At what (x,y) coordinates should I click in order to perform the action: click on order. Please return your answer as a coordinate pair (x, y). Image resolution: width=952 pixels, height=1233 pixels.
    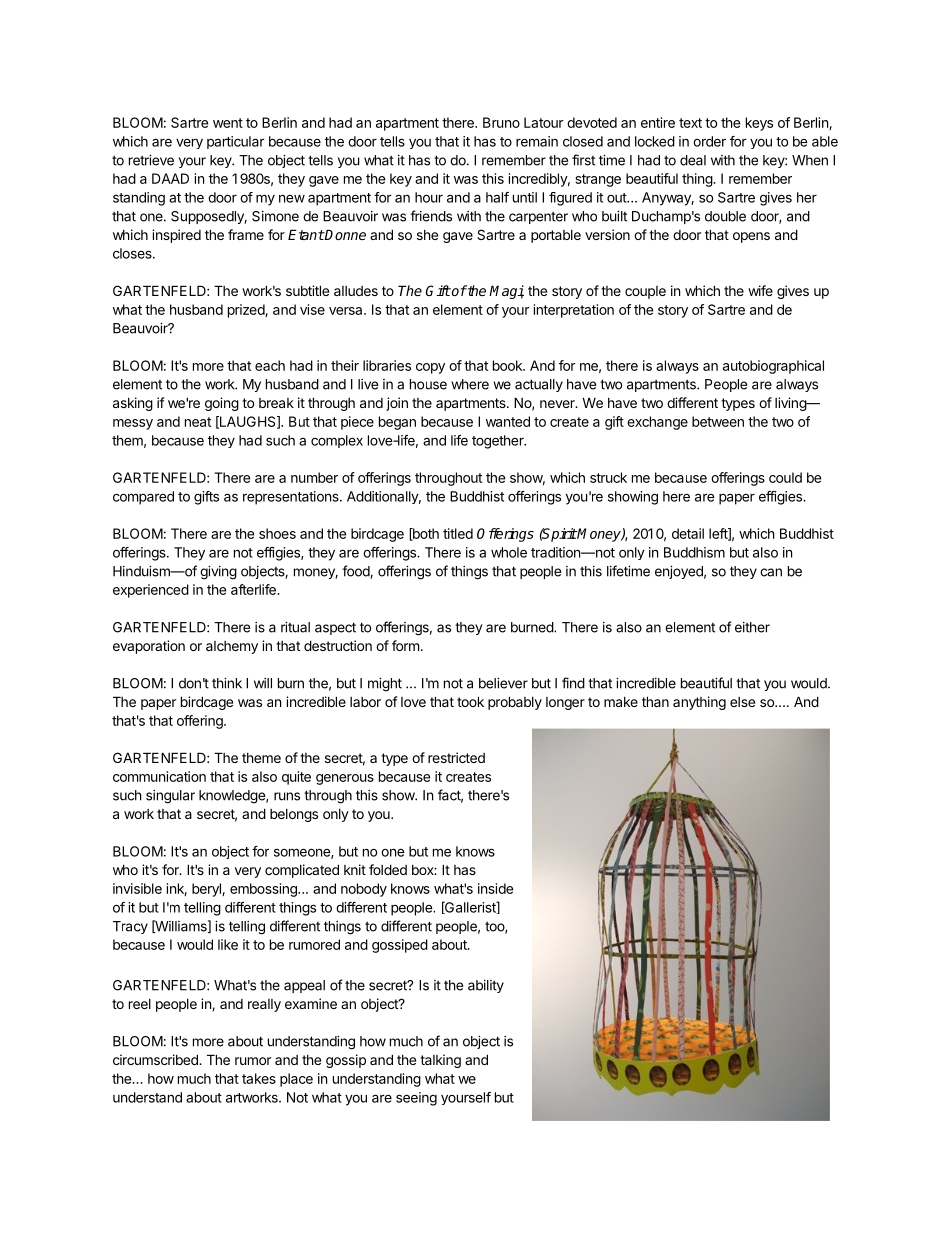
    Looking at the image, I should click on (709, 141).
